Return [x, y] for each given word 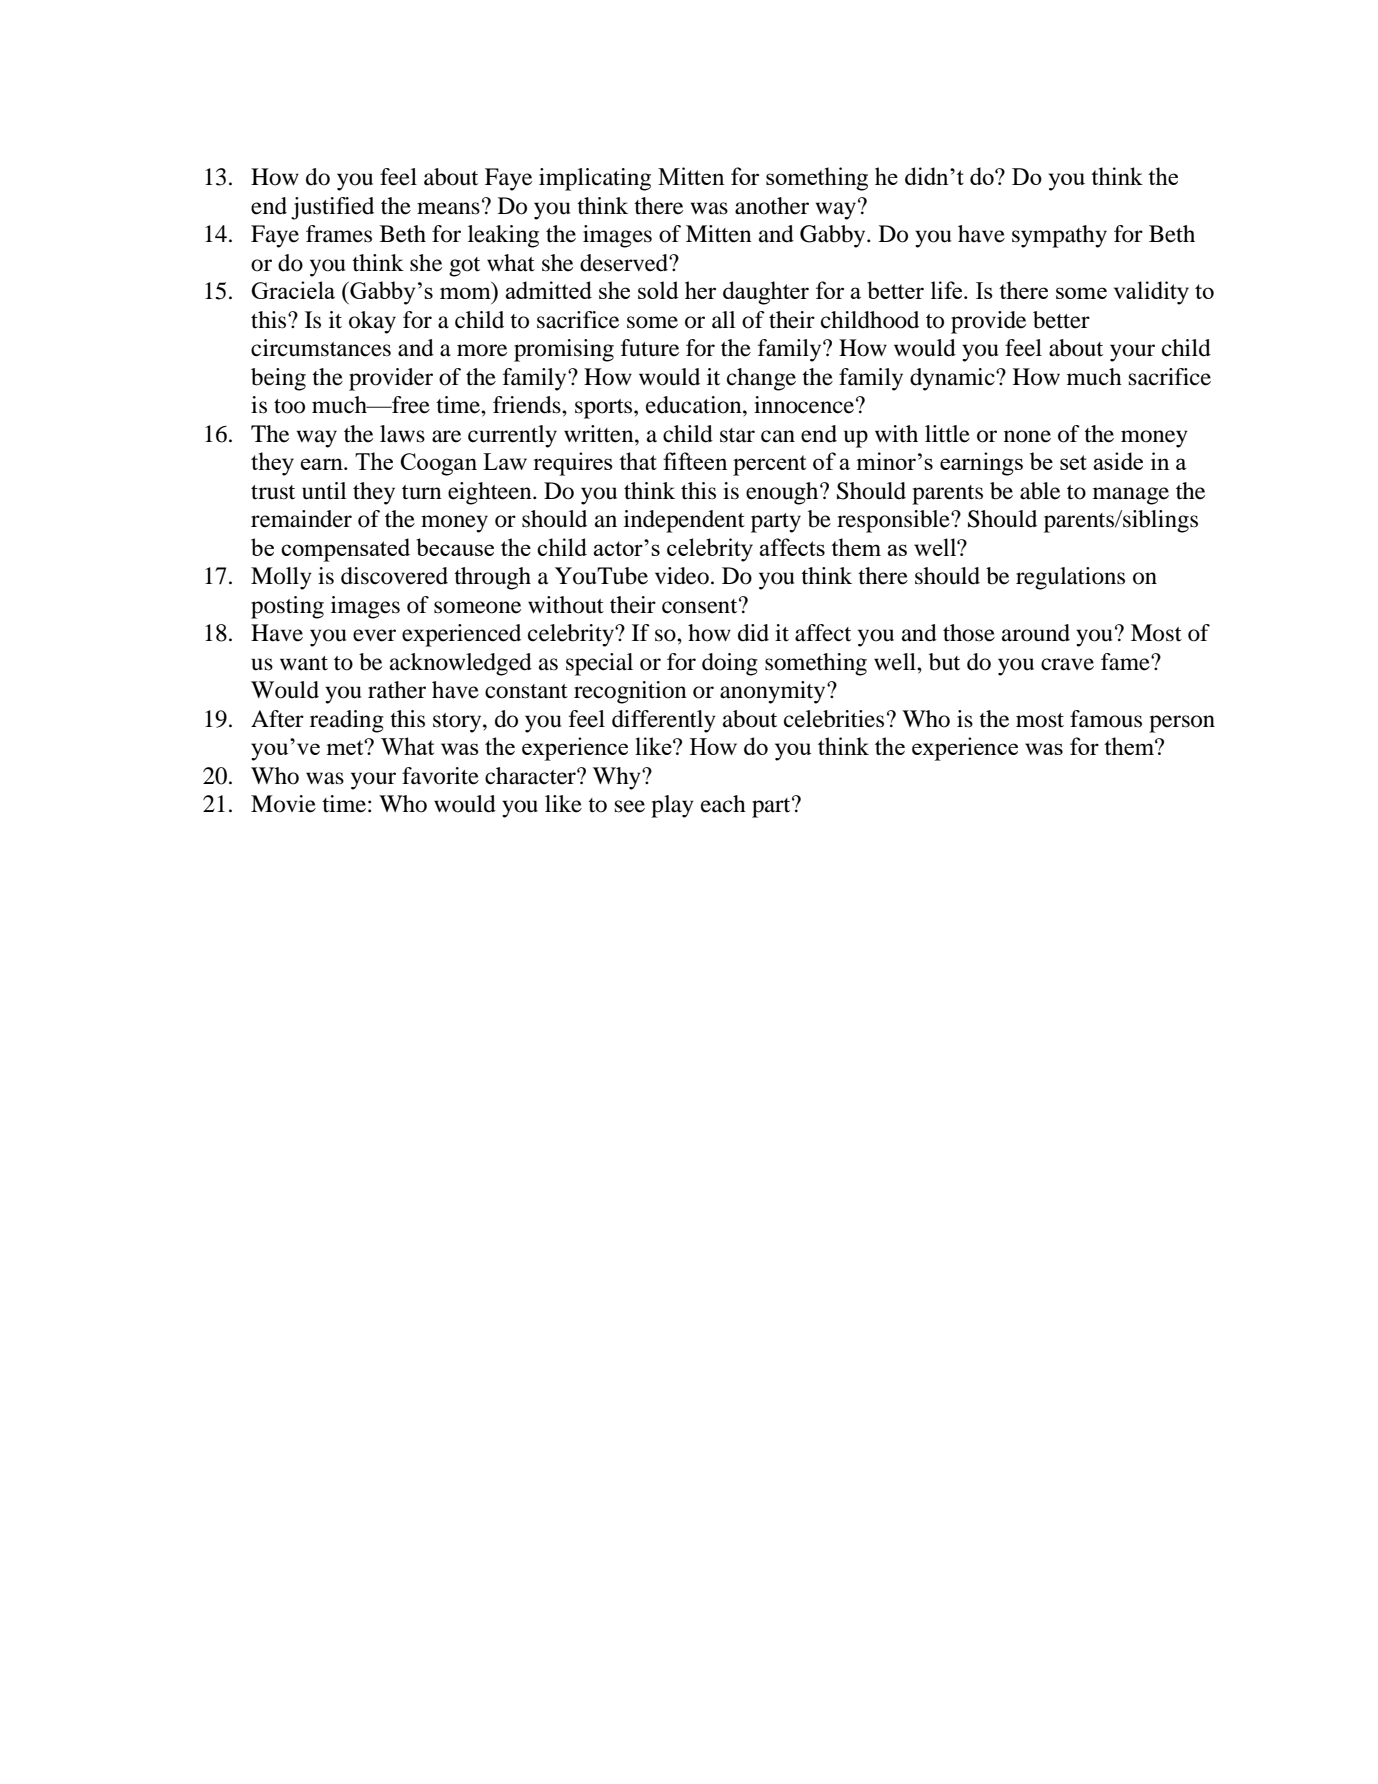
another [772, 206]
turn [422, 492]
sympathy [1059, 236]
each [723, 804]
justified [332, 208]
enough [783, 493]
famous [1106, 719]
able [1040, 491]
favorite [440, 776]
